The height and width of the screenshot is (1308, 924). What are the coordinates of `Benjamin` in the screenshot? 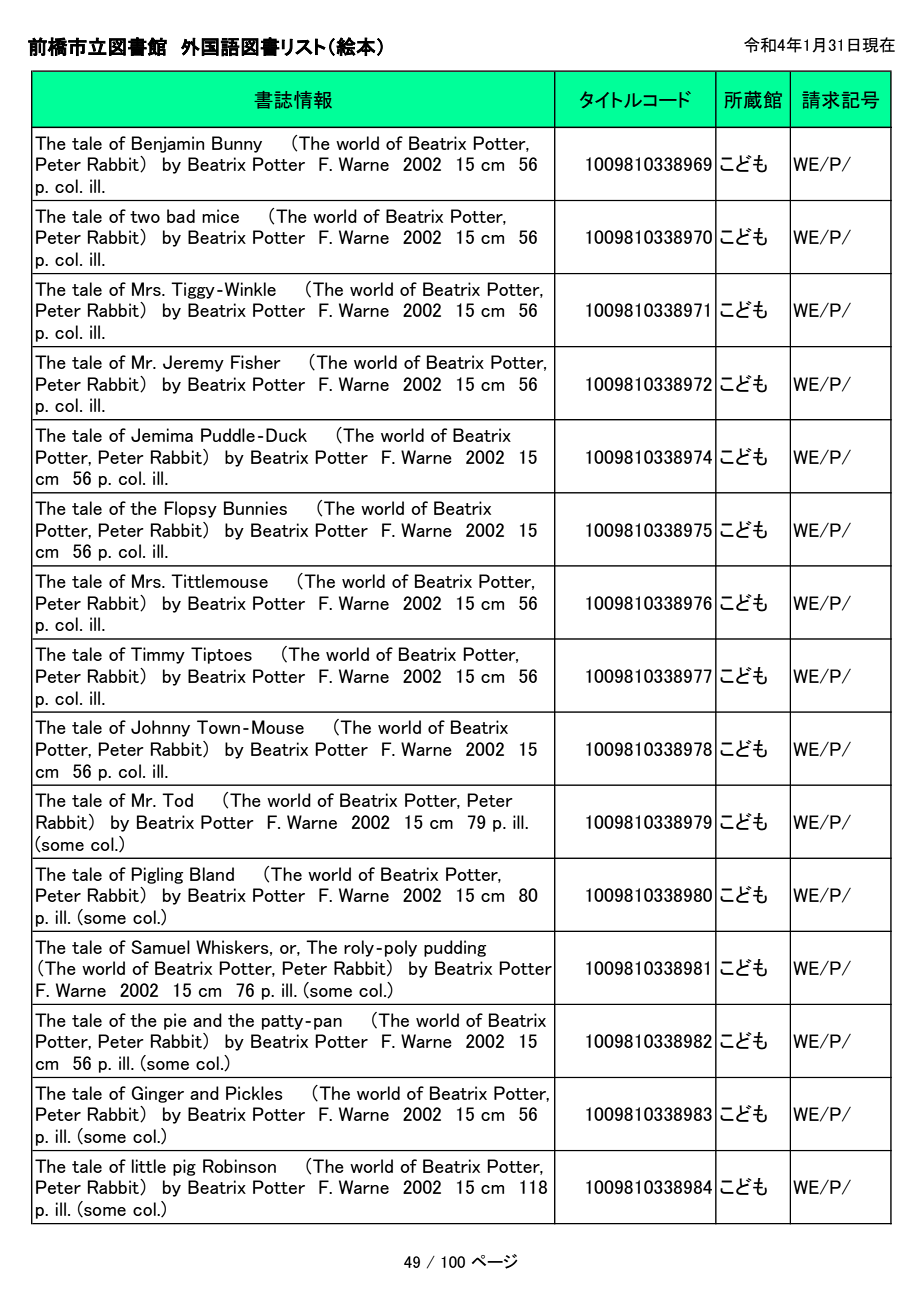 It's located at (168, 144).
